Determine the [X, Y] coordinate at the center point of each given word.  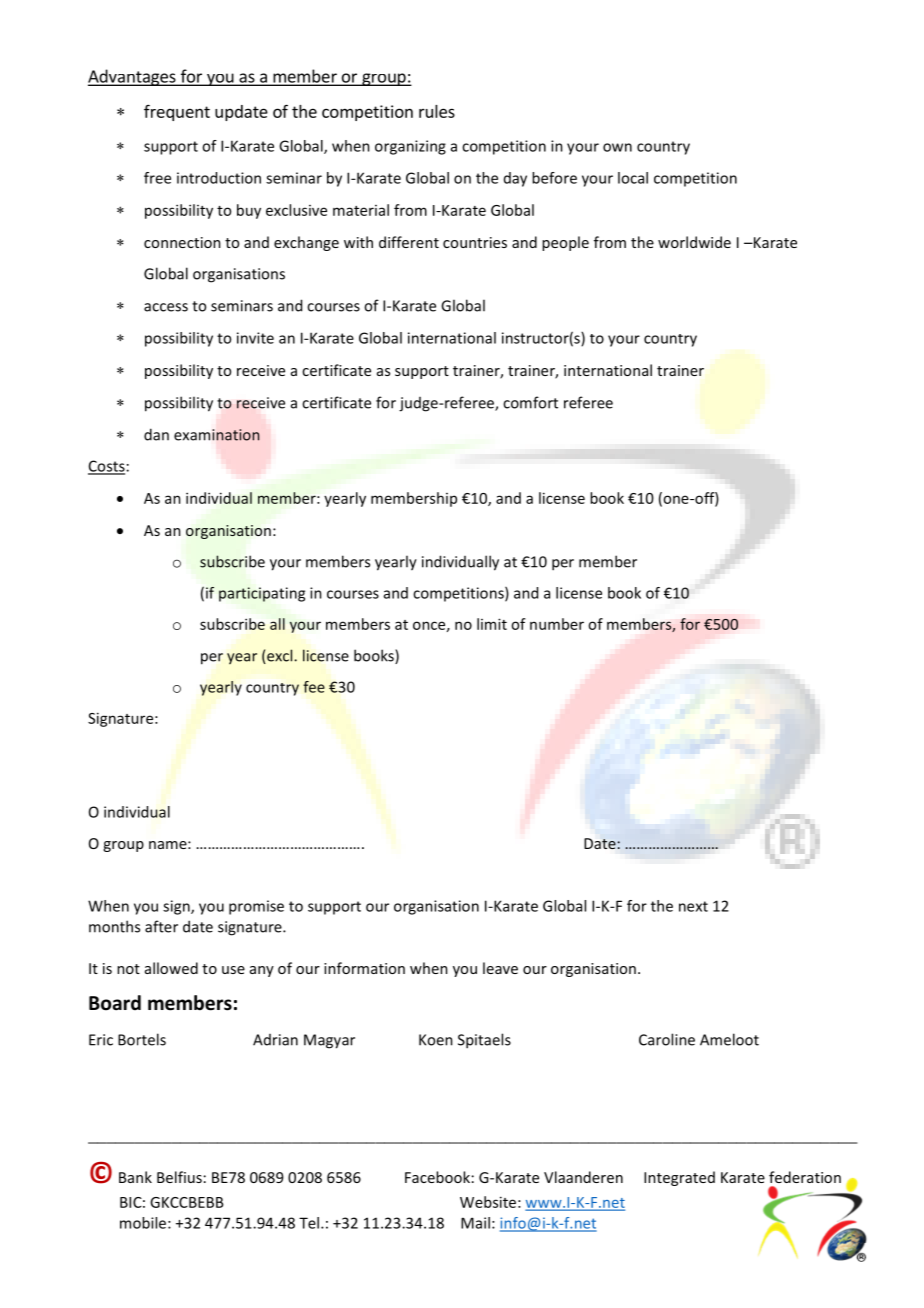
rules [437, 111]
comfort [530, 402]
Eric [101, 1040]
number [557, 624]
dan [156, 434]
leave [500, 968]
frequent [177, 112]
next [693, 906]
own [617, 147]
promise [256, 907]
